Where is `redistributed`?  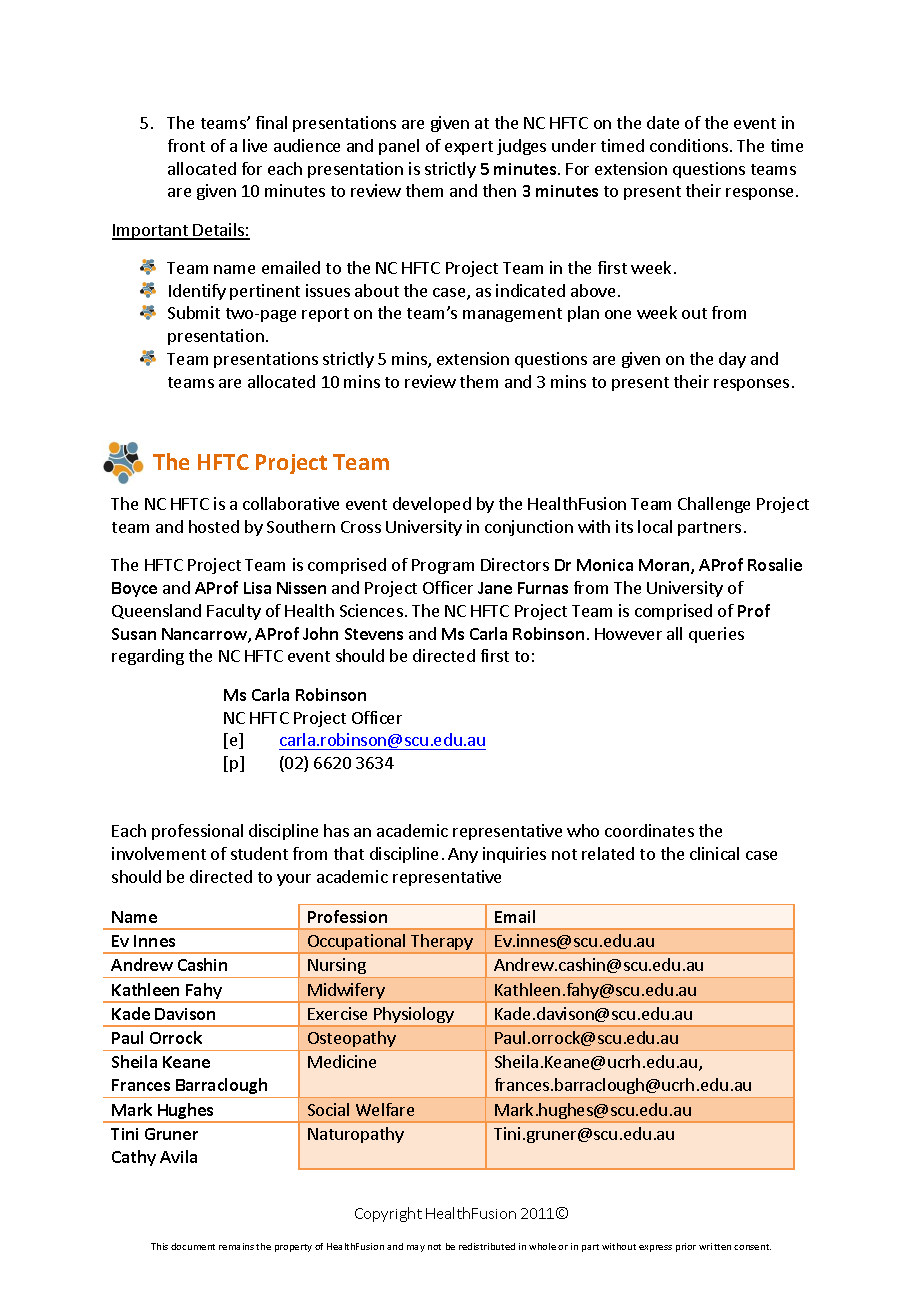
redistributed is located at coordinates (487, 1246).
